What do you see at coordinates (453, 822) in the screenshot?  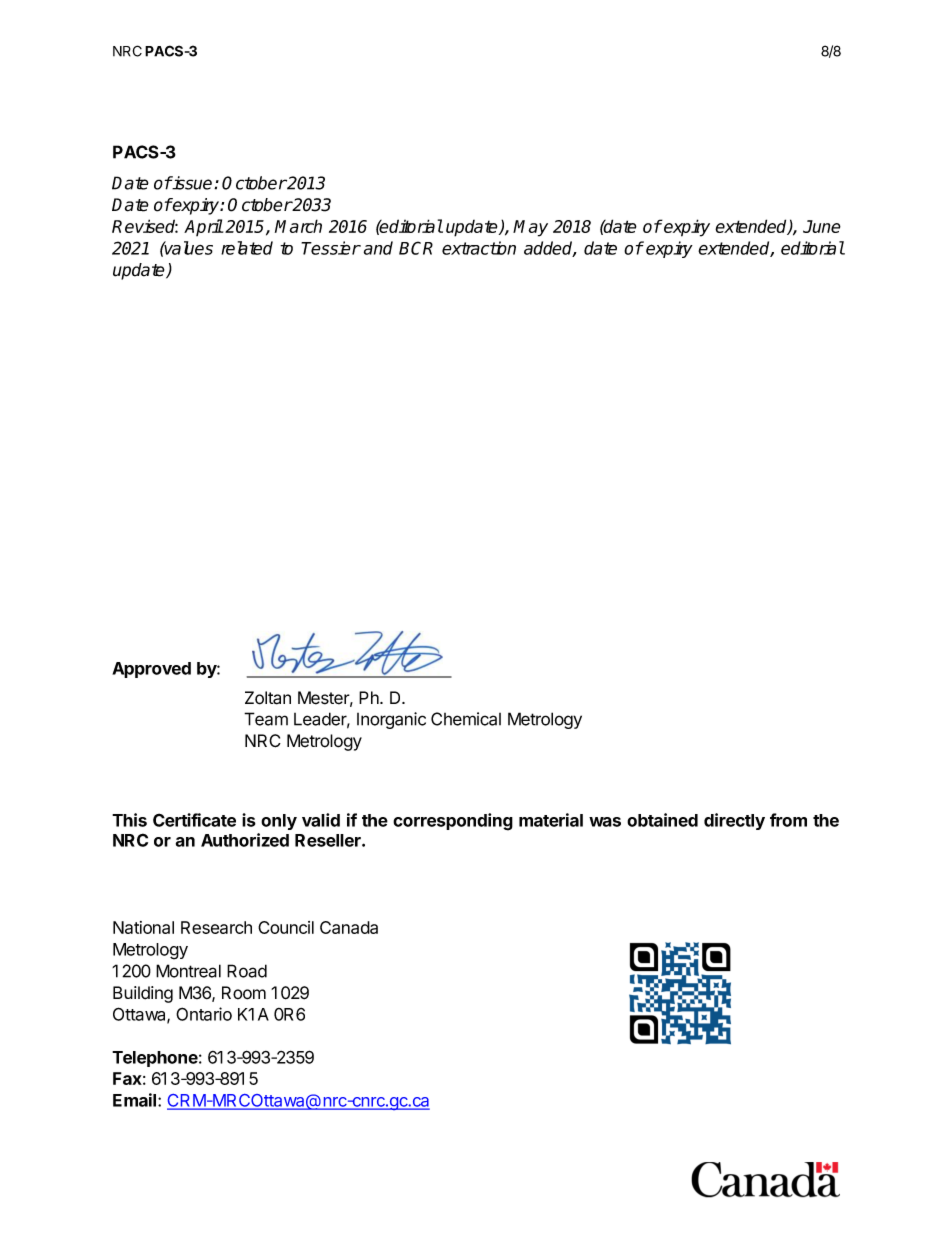 I see `corresponding` at bounding box center [453, 822].
